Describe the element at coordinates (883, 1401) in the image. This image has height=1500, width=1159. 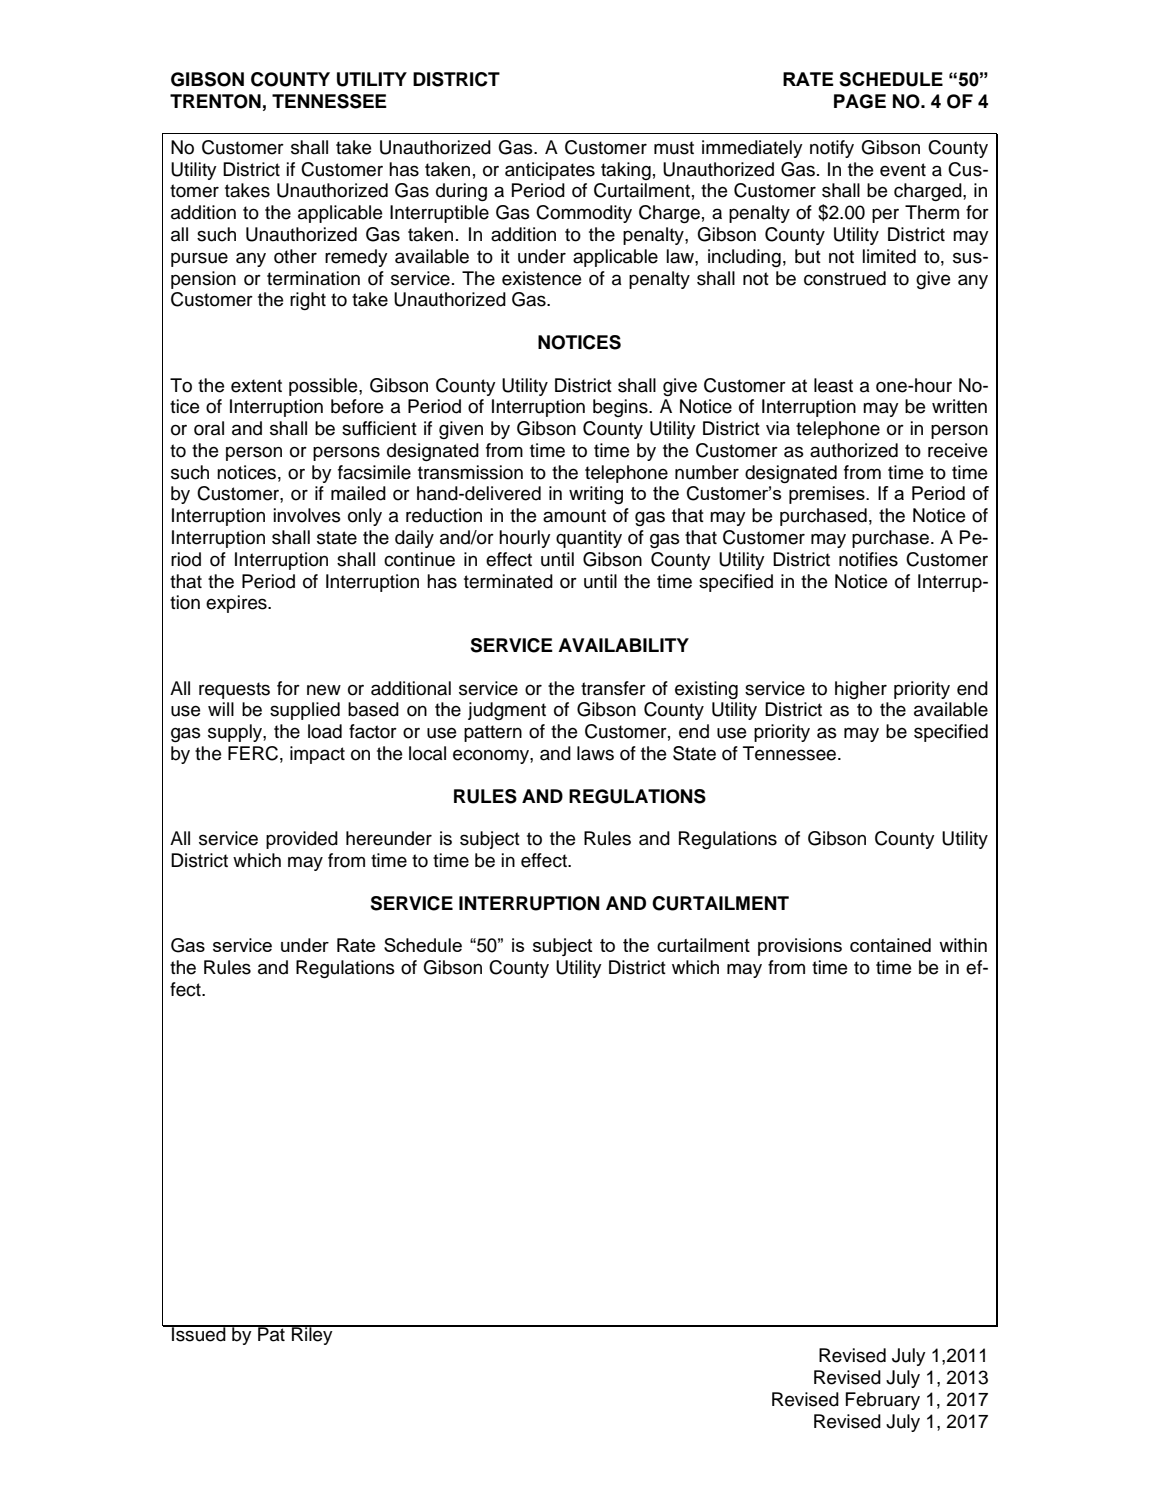
I see `February` at that location.
